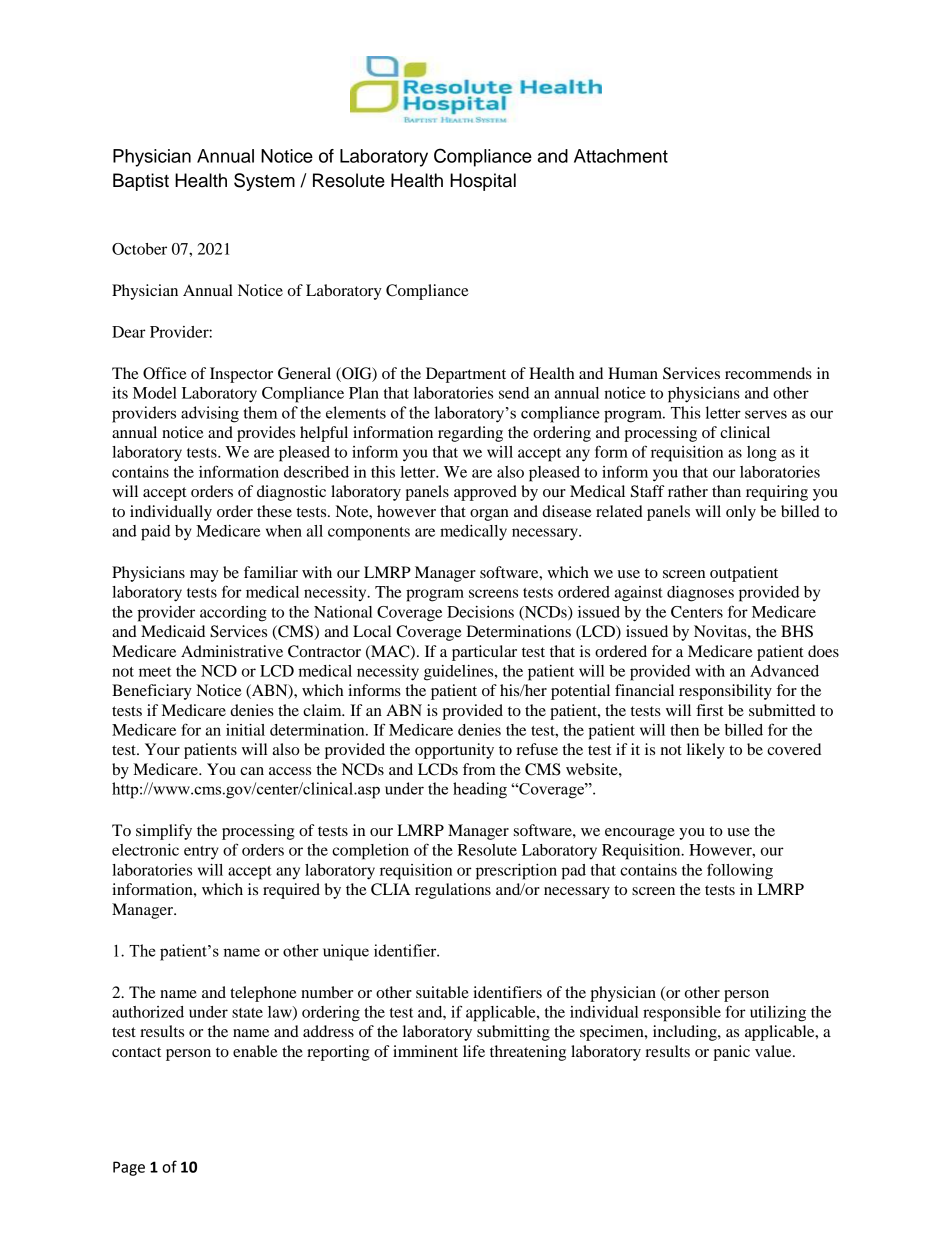 The image size is (952, 1233). Describe the element at coordinates (725, 692) in the screenshot. I see `responsibility` at that location.
